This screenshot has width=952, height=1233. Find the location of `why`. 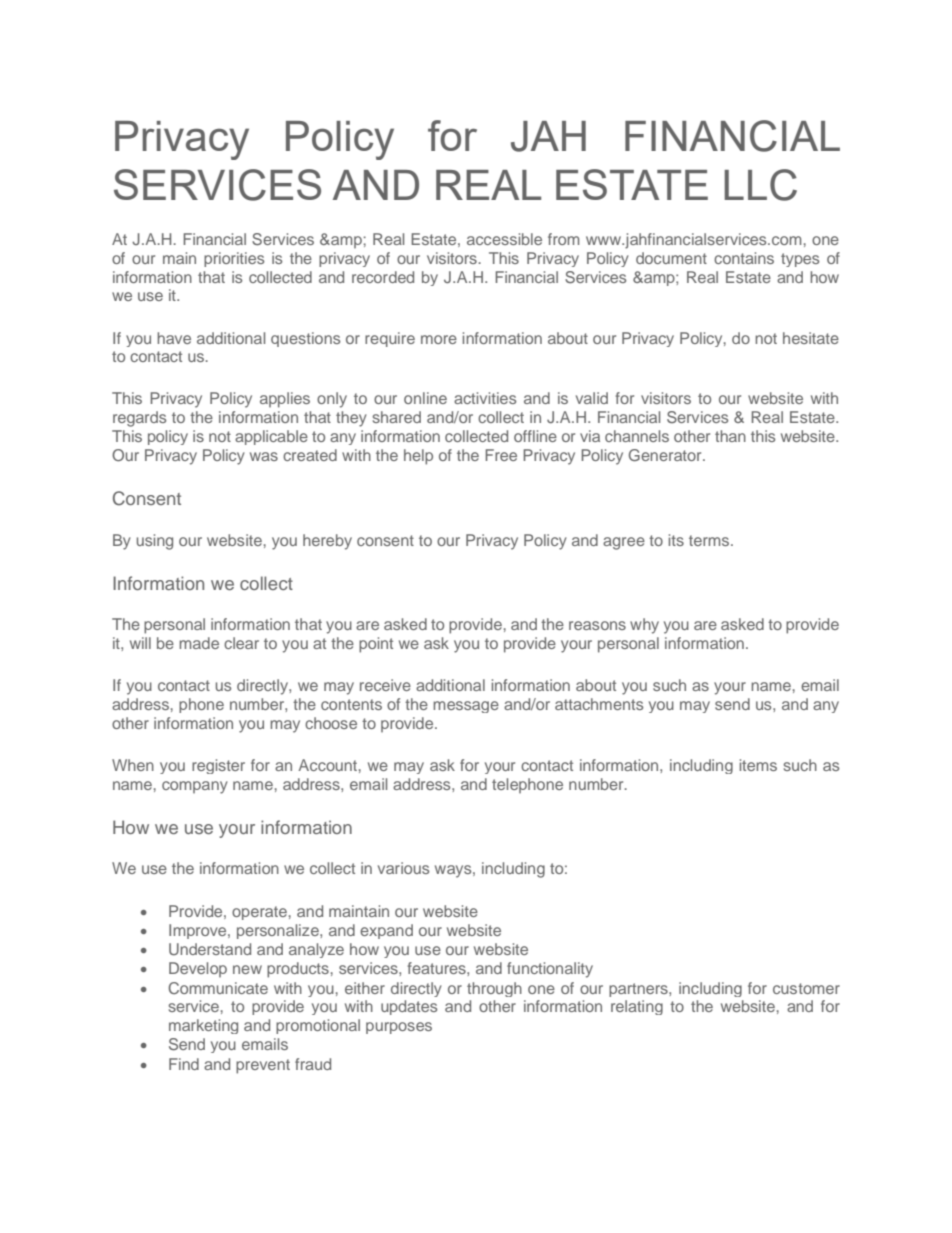

why is located at coordinates (644, 626).
